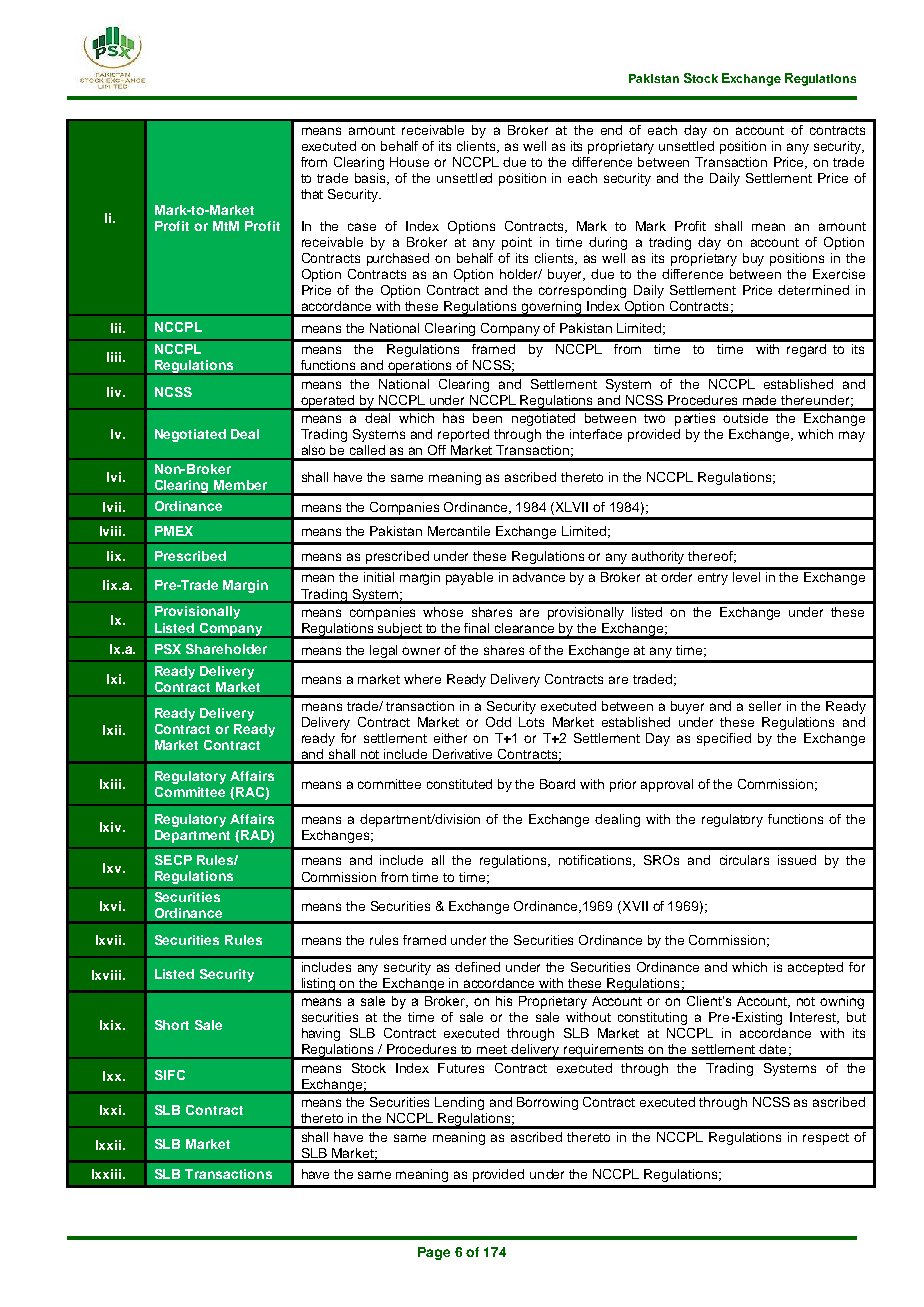  Describe the element at coordinates (498, 722) in the screenshot. I see `Odd` at that location.
